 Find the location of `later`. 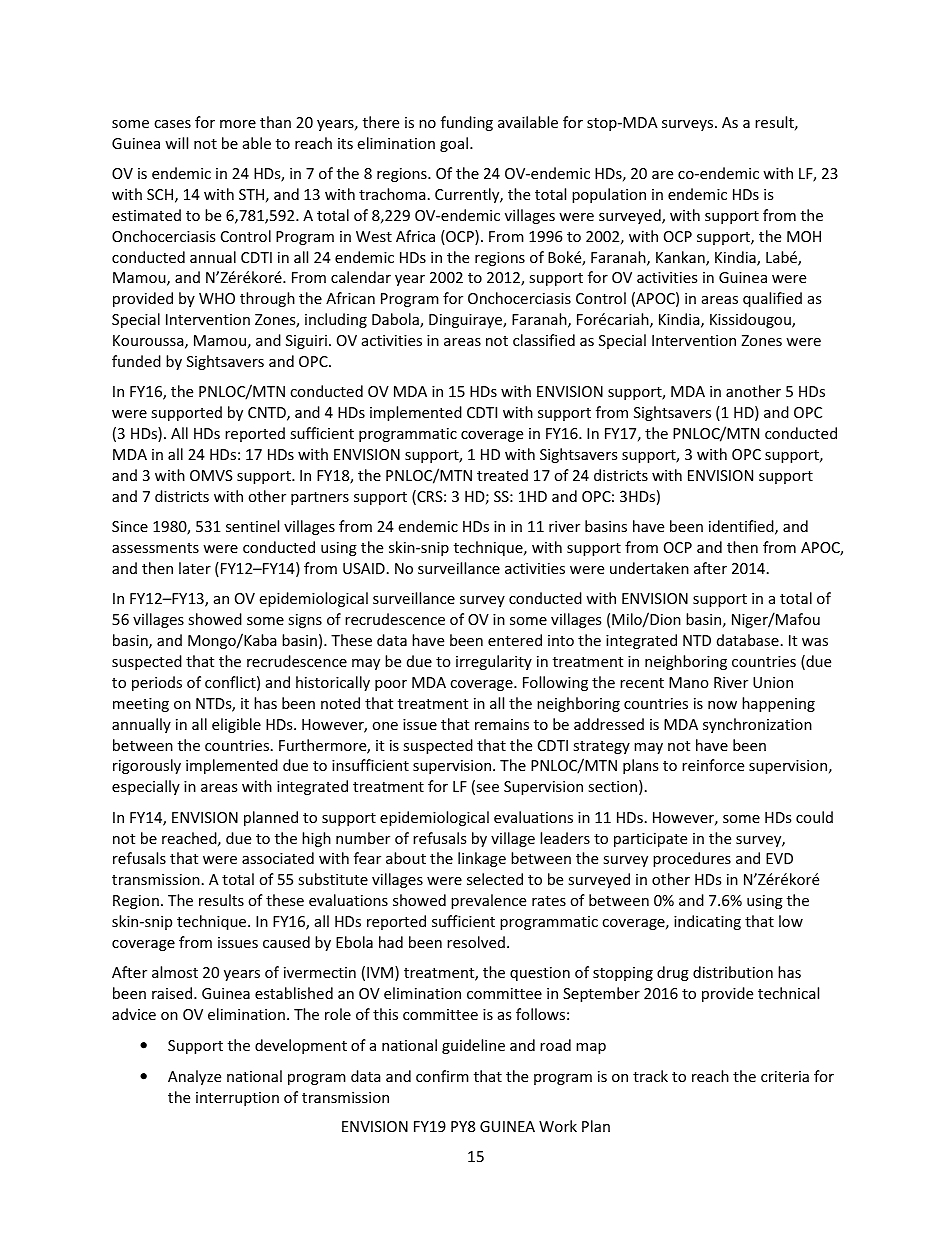

later is located at coordinates (195, 568).
